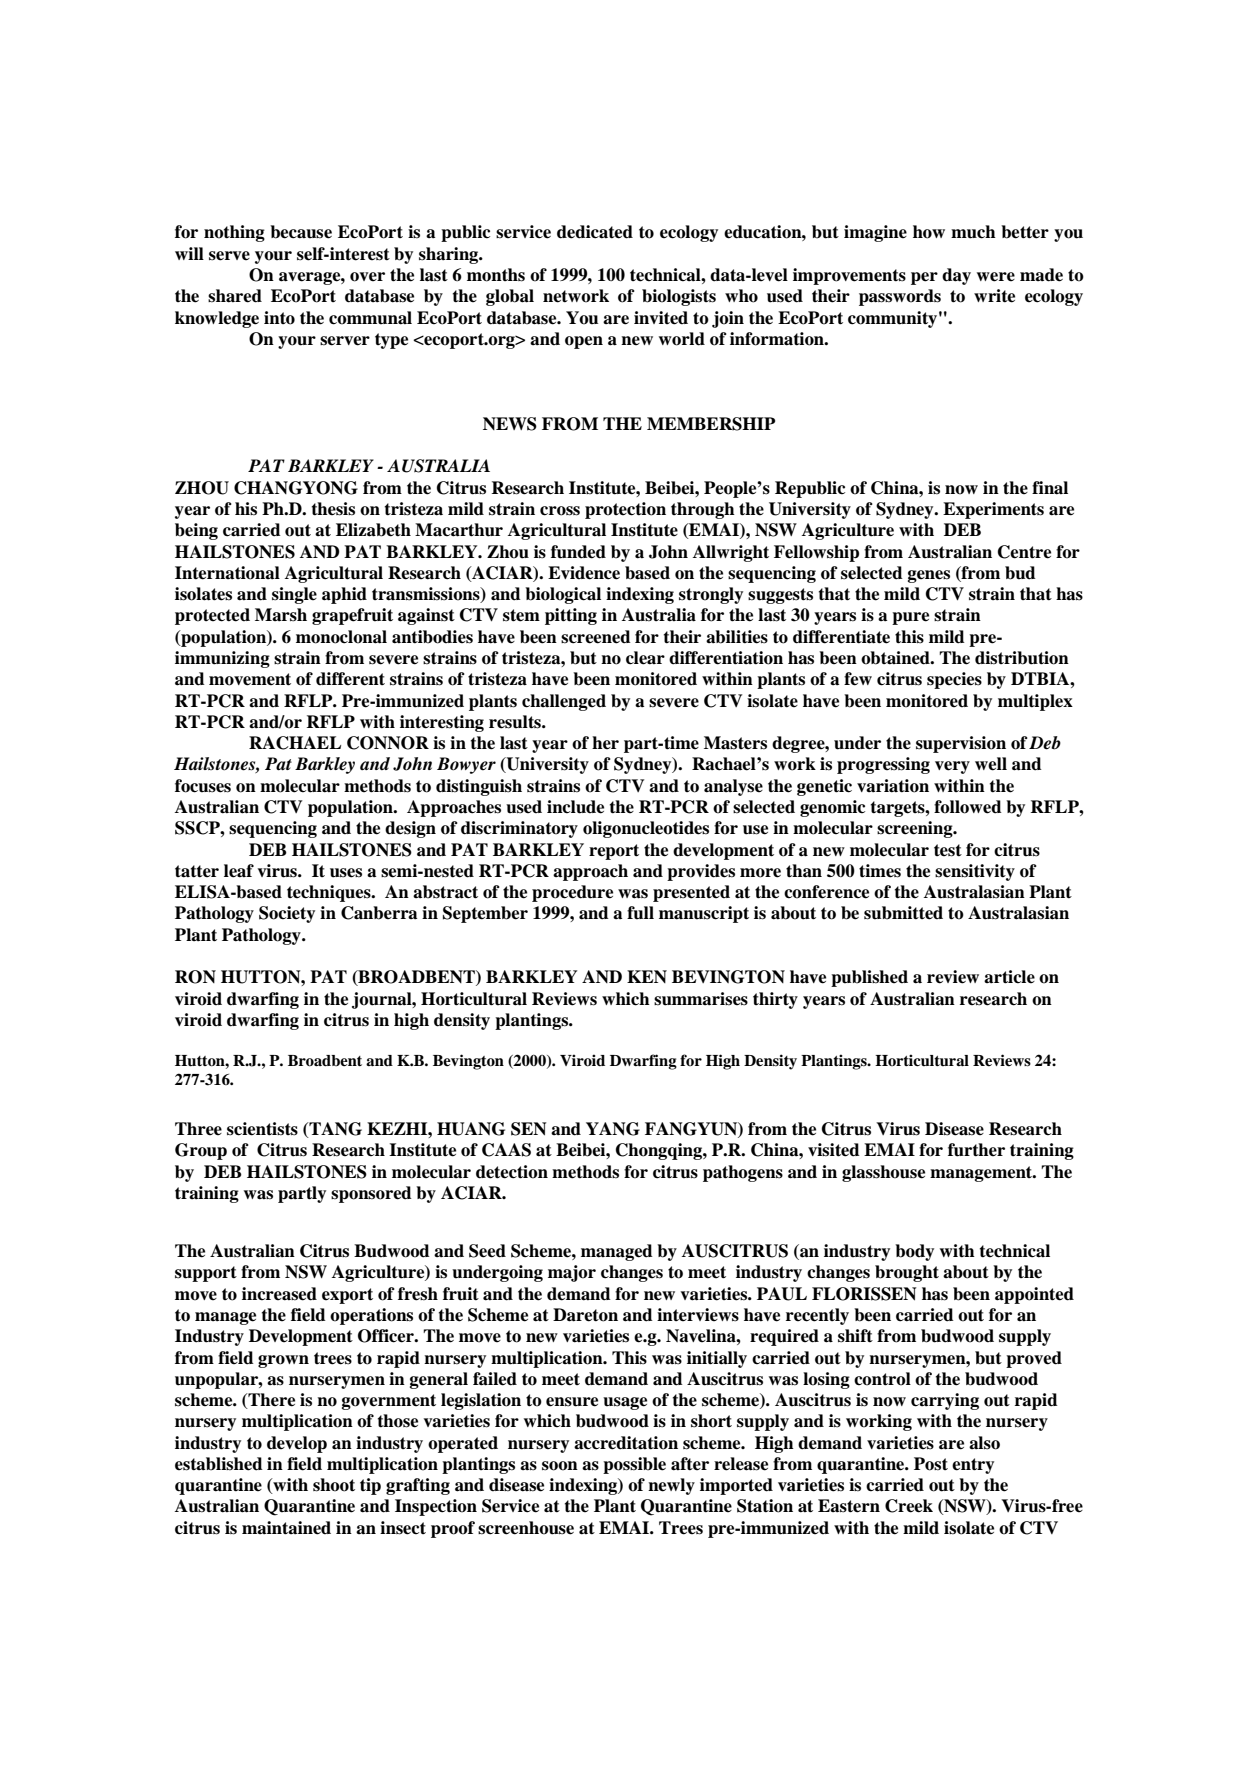 This screenshot has height=1780, width=1258. Describe the element at coordinates (634, 1465) in the screenshot. I see `possible` at that location.
